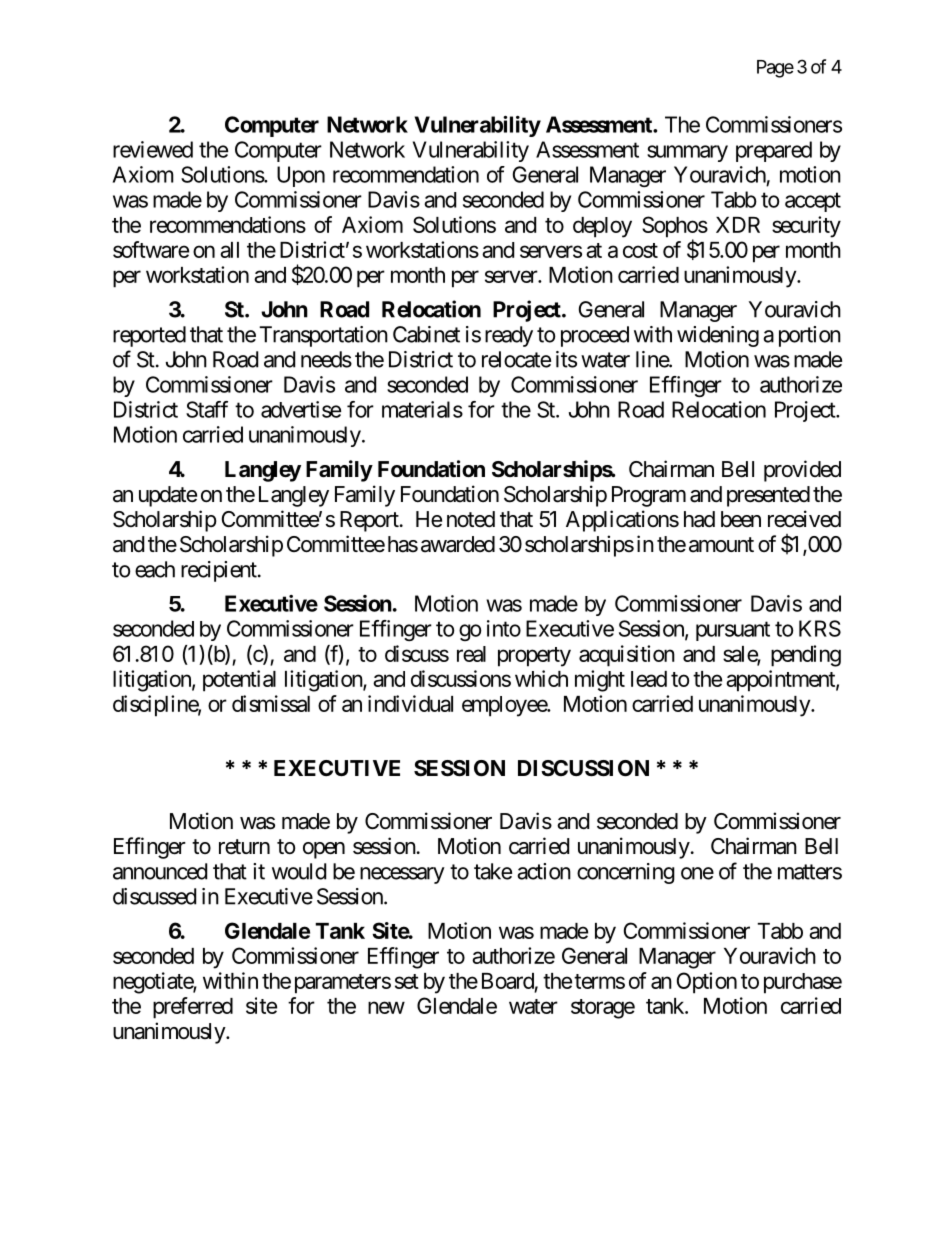 Image resolution: width=952 pixels, height=1233 pixels. What do you see at coordinates (775, 69) in the screenshot?
I see `Page` at bounding box center [775, 69].
